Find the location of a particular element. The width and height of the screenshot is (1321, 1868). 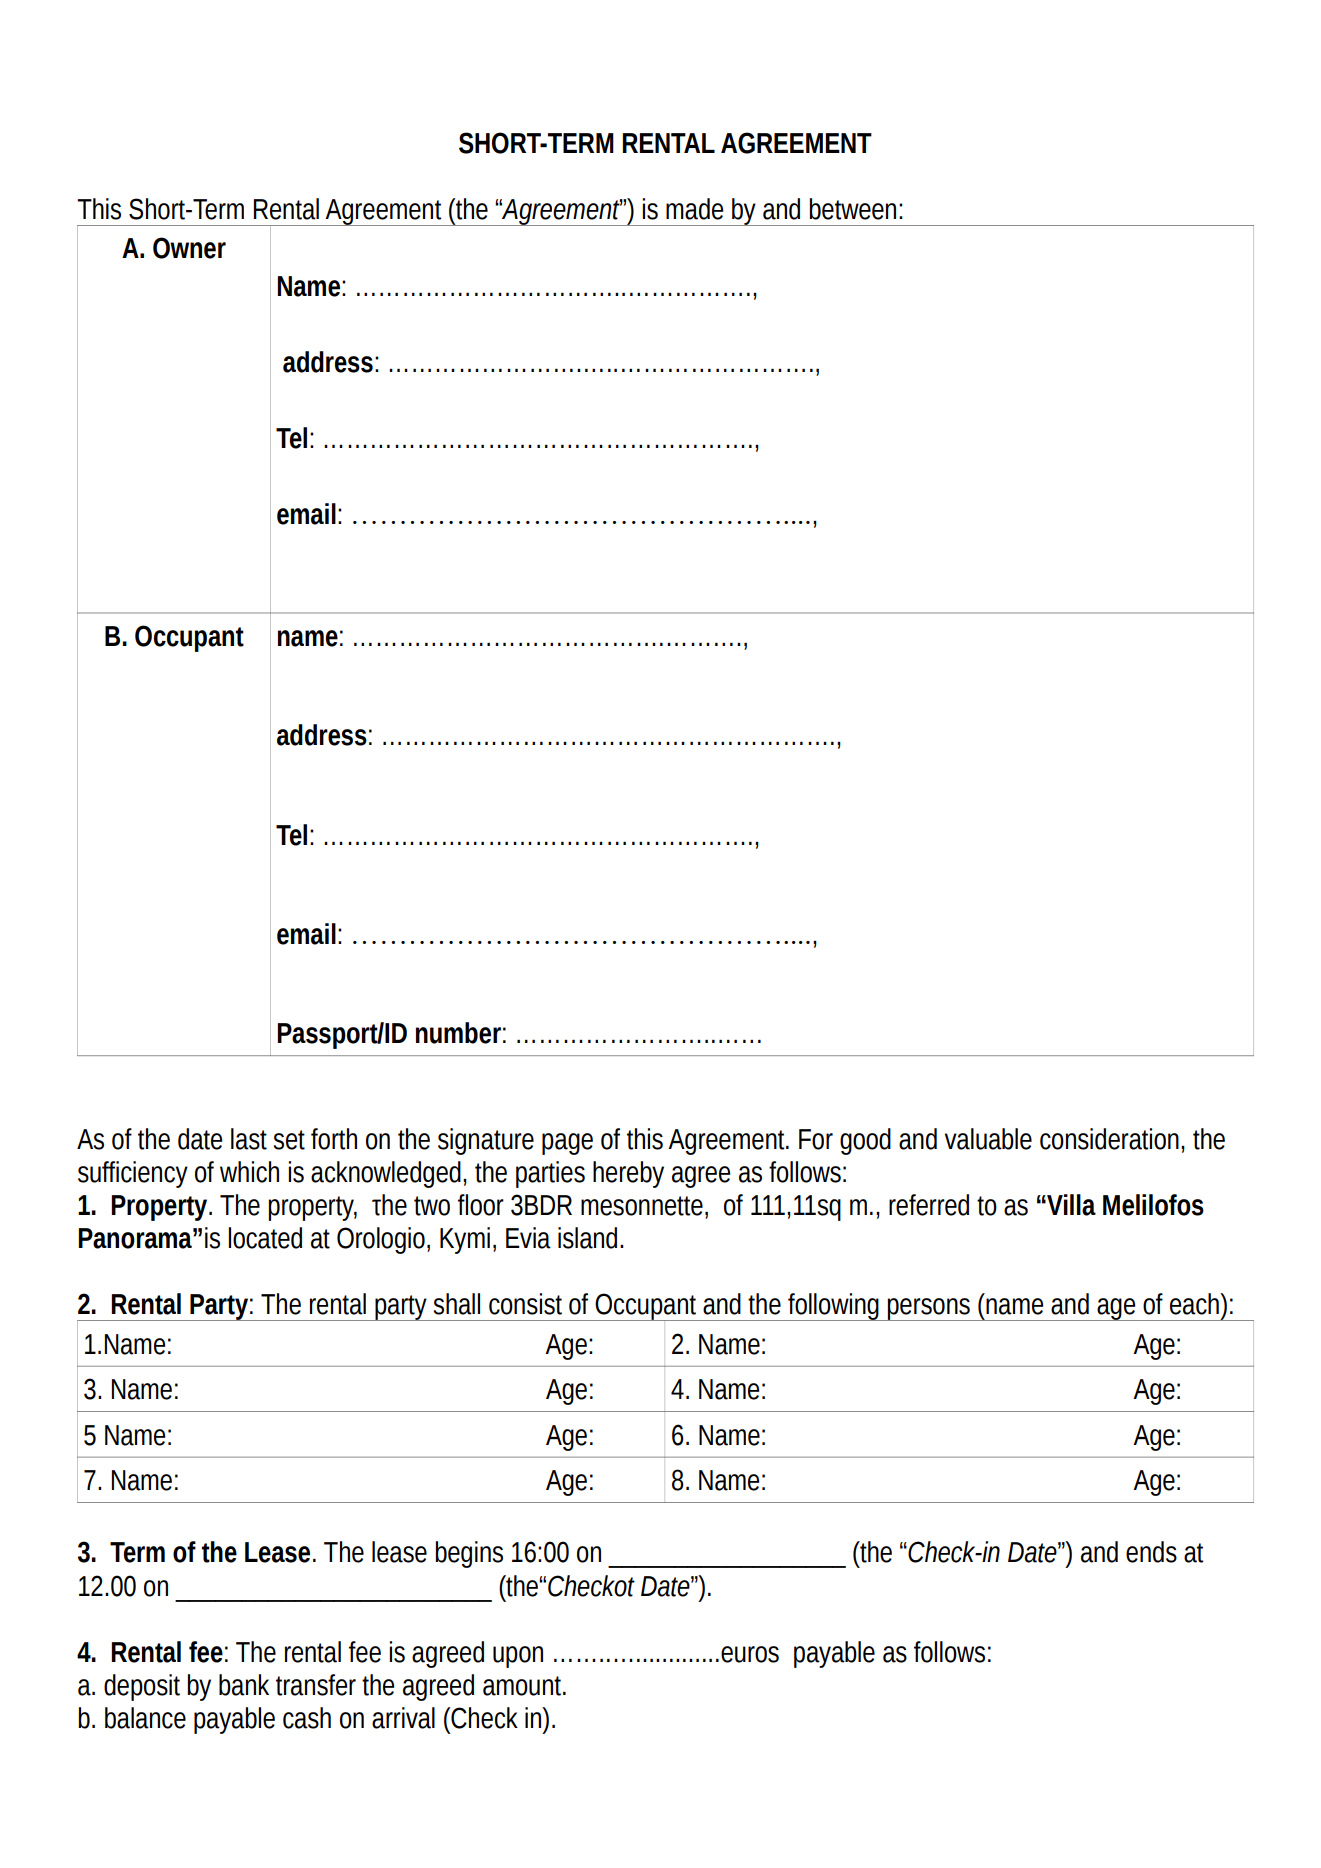

hereby is located at coordinates (628, 1174).
